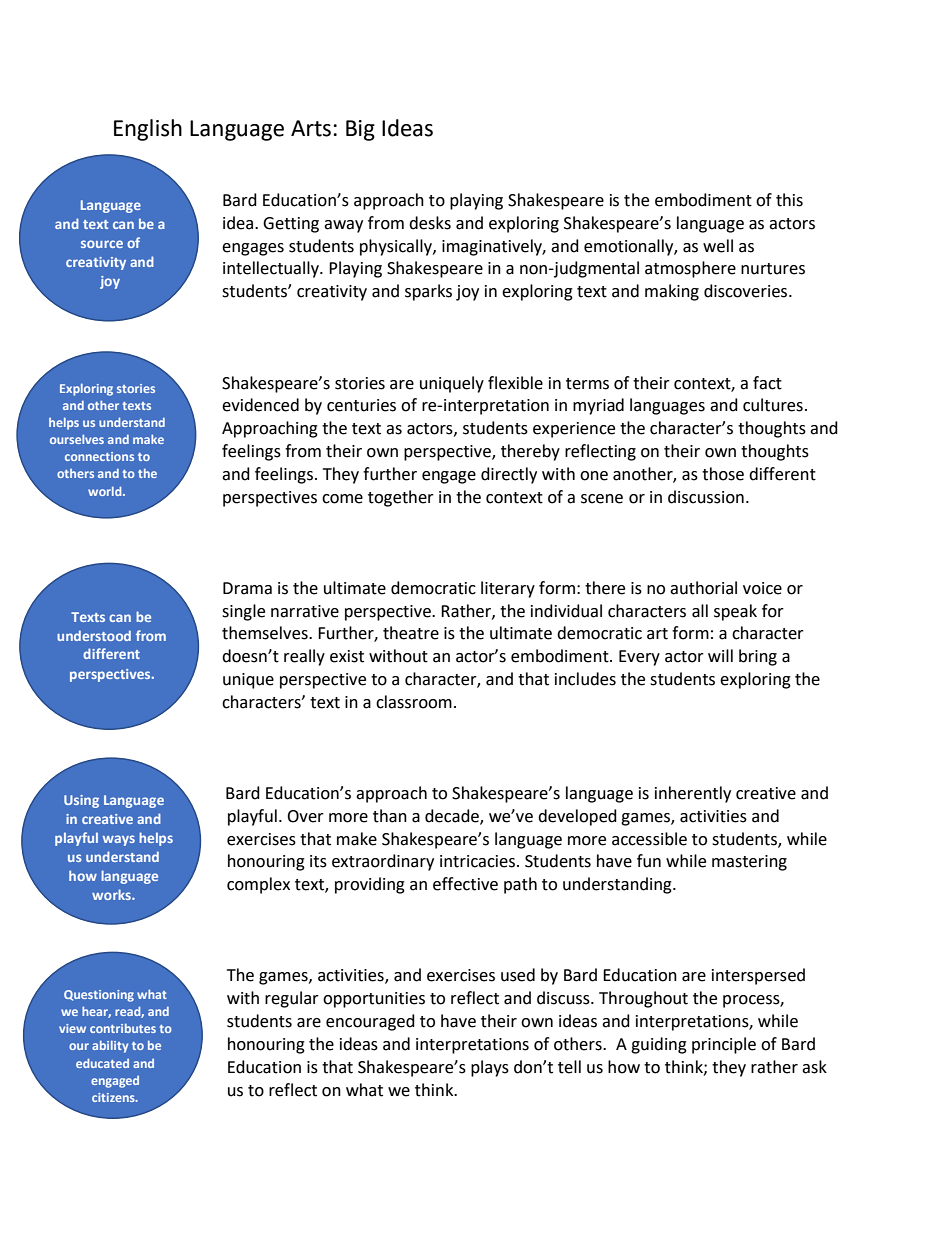 Image resolution: width=952 pixels, height=1233 pixels. I want to click on educated, so click(102, 1063).
